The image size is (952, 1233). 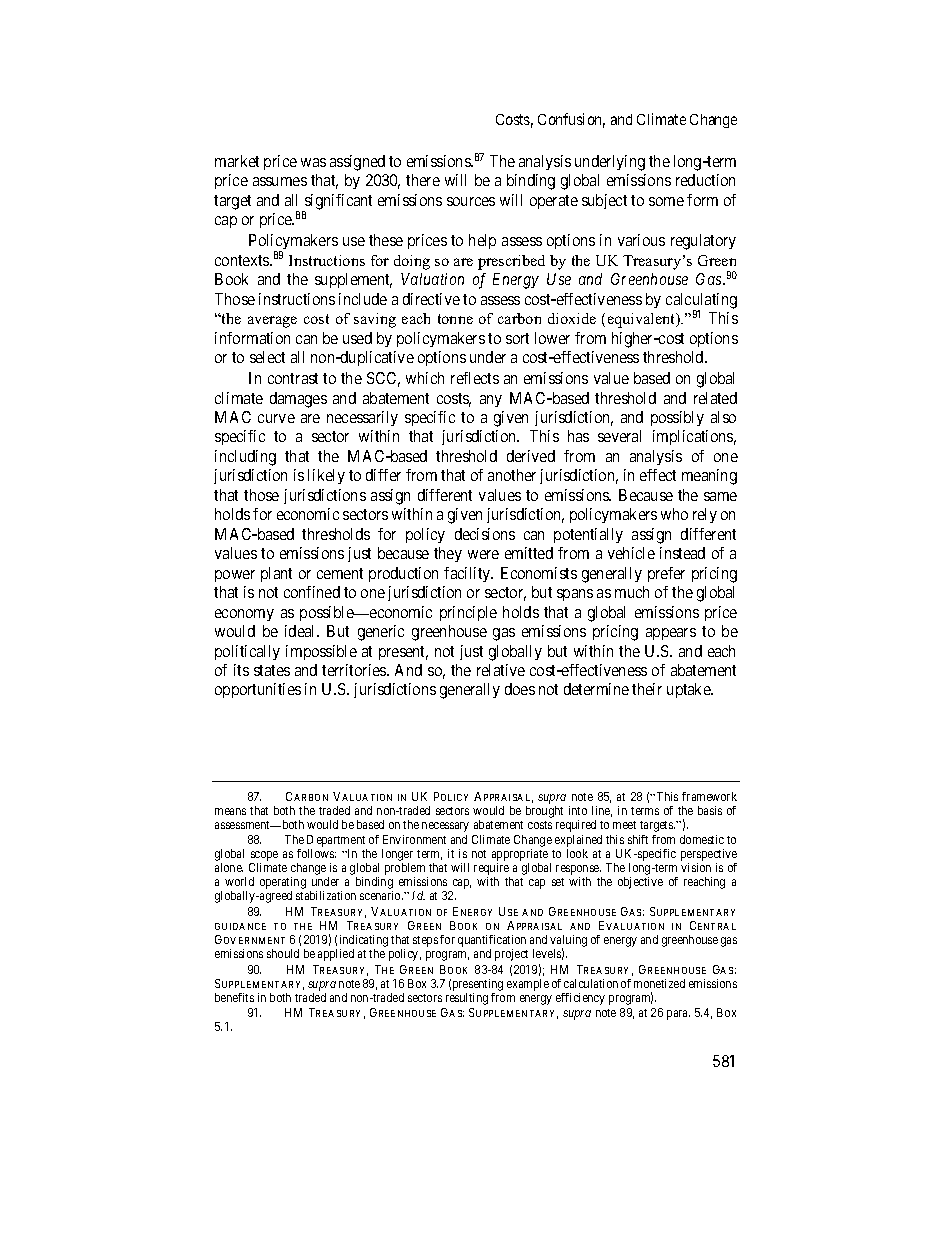 What do you see at coordinates (445, 827) in the document?
I see `necessary` at bounding box center [445, 827].
